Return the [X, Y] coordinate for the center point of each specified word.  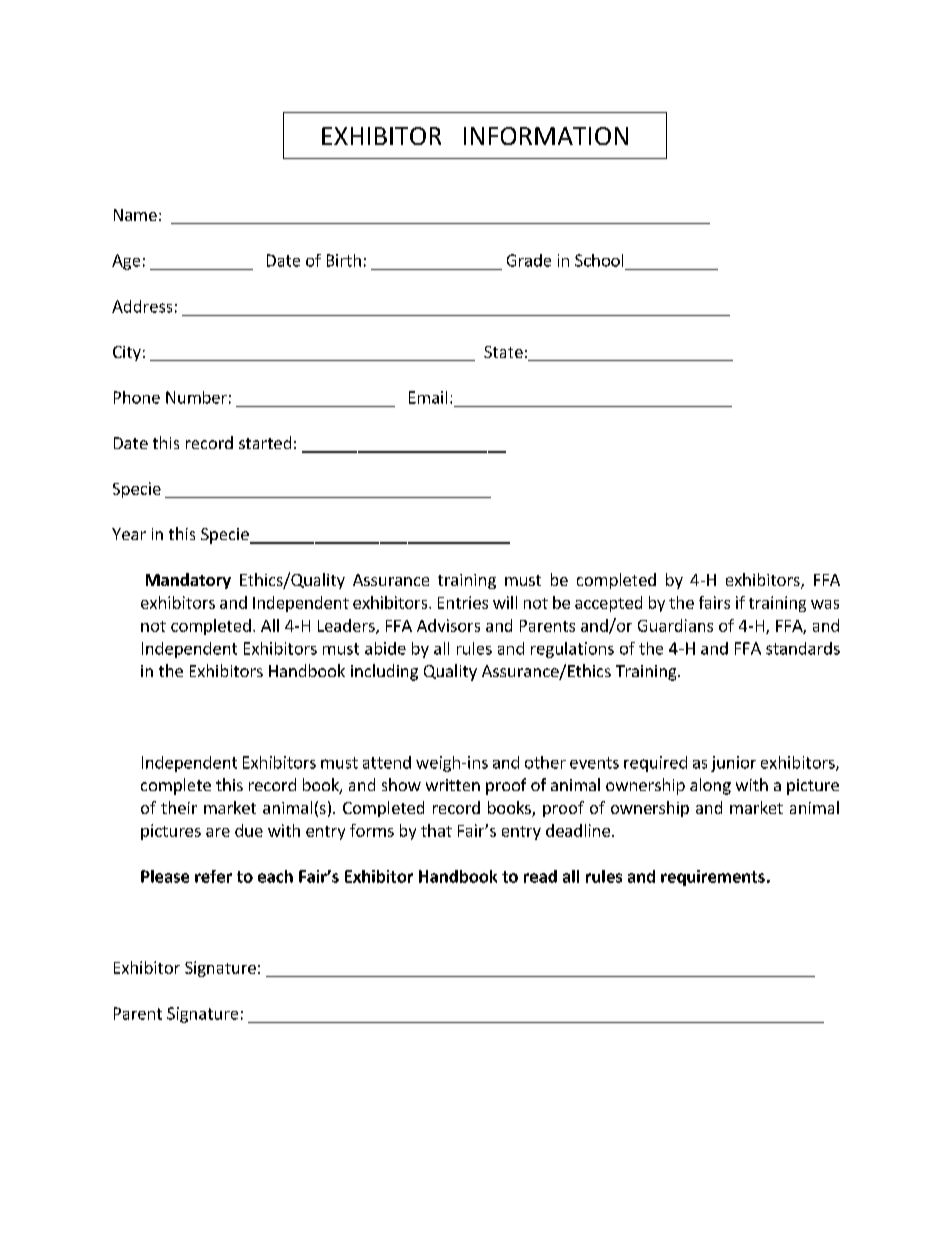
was [825, 604]
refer [213, 876]
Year [129, 534]
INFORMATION [546, 136]
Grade [529, 260]
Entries [463, 602]
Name [135, 215]
